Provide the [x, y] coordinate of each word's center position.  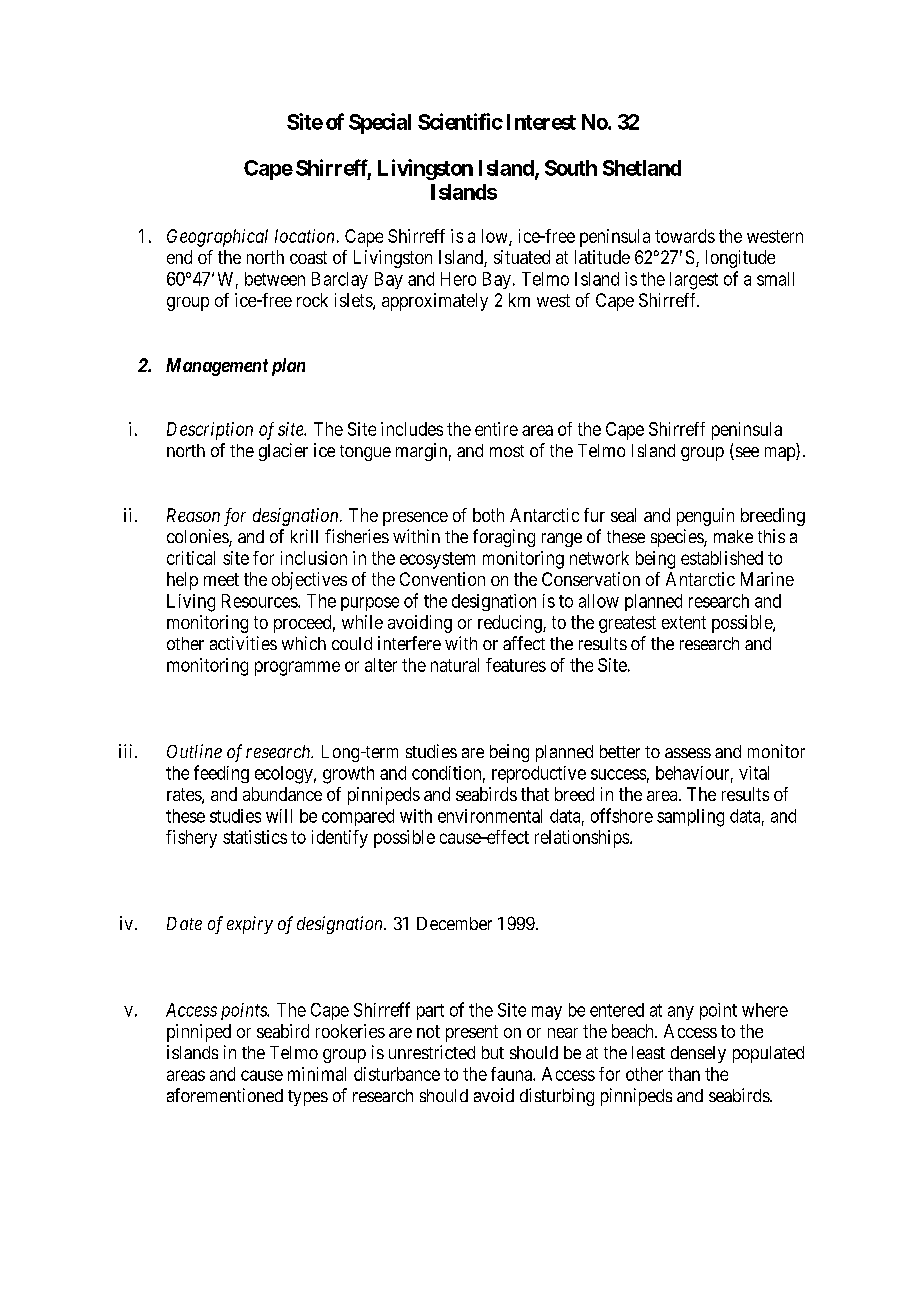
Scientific [460, 121]
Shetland [642, 168]
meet [221, 579]
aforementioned [225, 1095]
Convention [442, 579]
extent [684, 622]
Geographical [217, 238]
